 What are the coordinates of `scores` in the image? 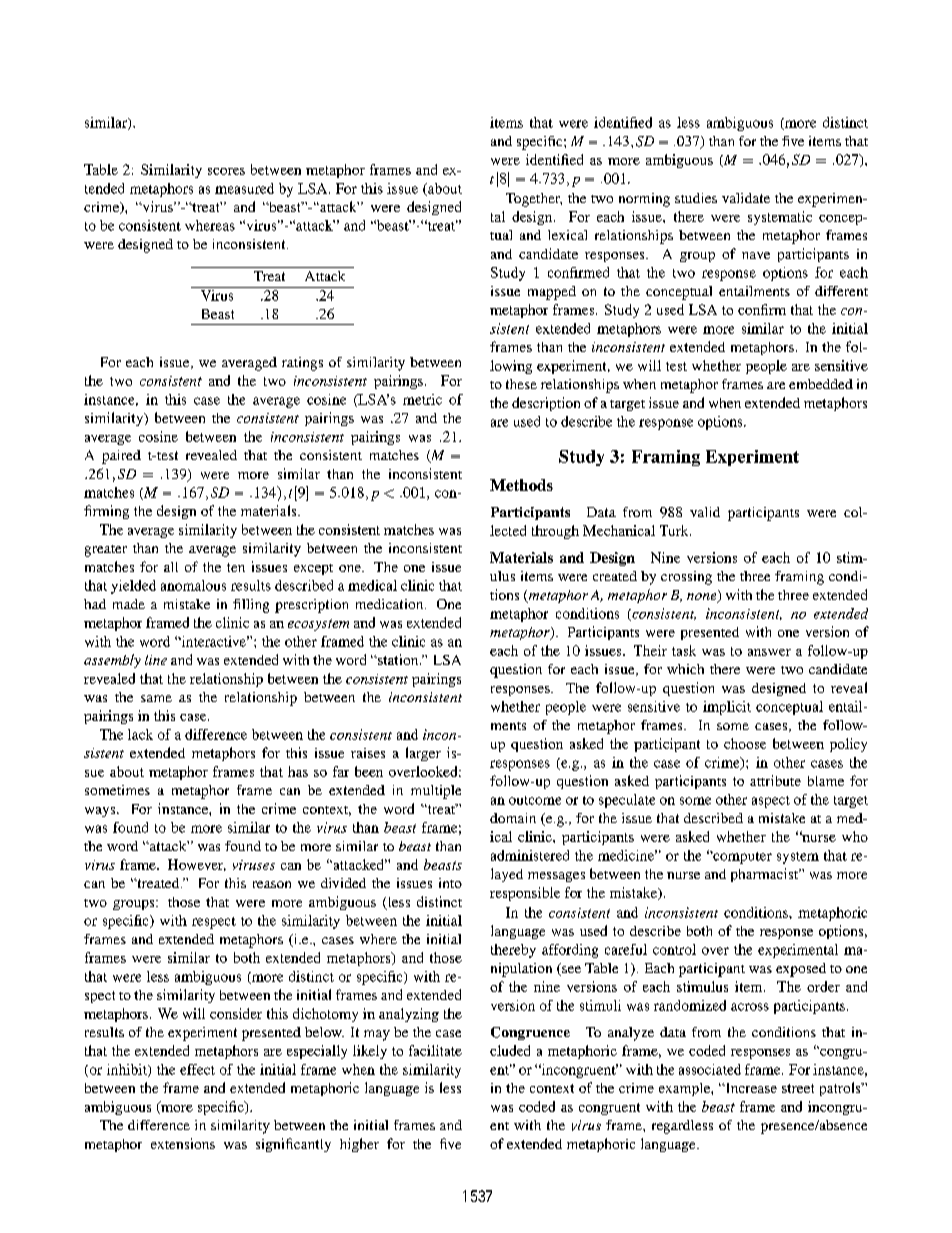 It's located at (226, 171).
